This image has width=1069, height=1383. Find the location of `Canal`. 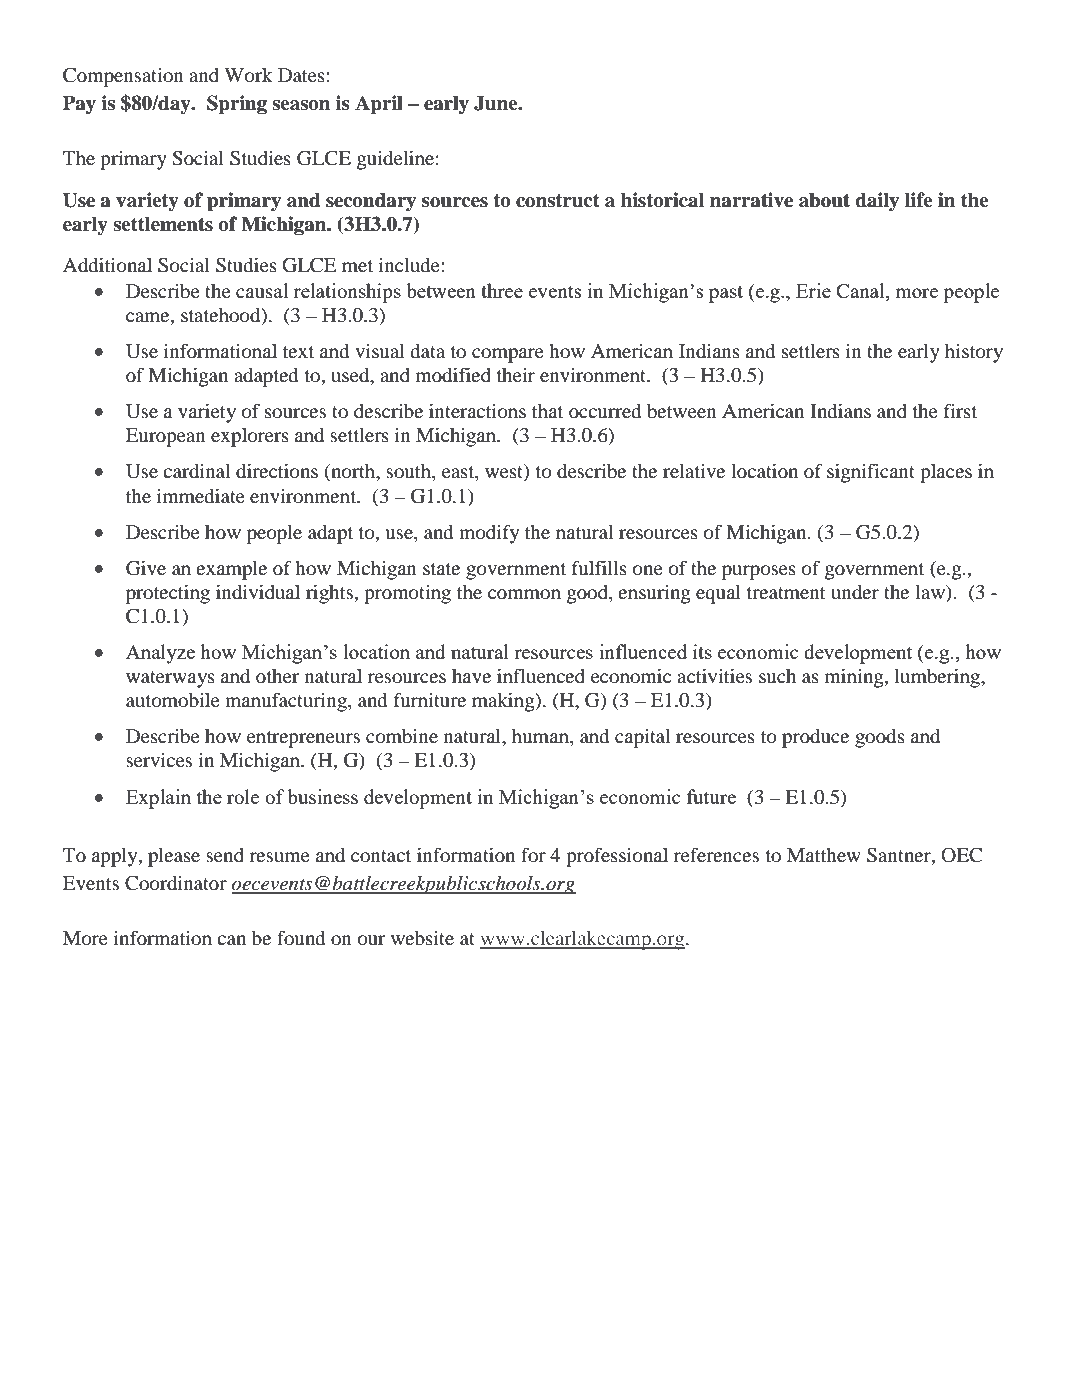

Canal is located at coordinates (861, 292).
